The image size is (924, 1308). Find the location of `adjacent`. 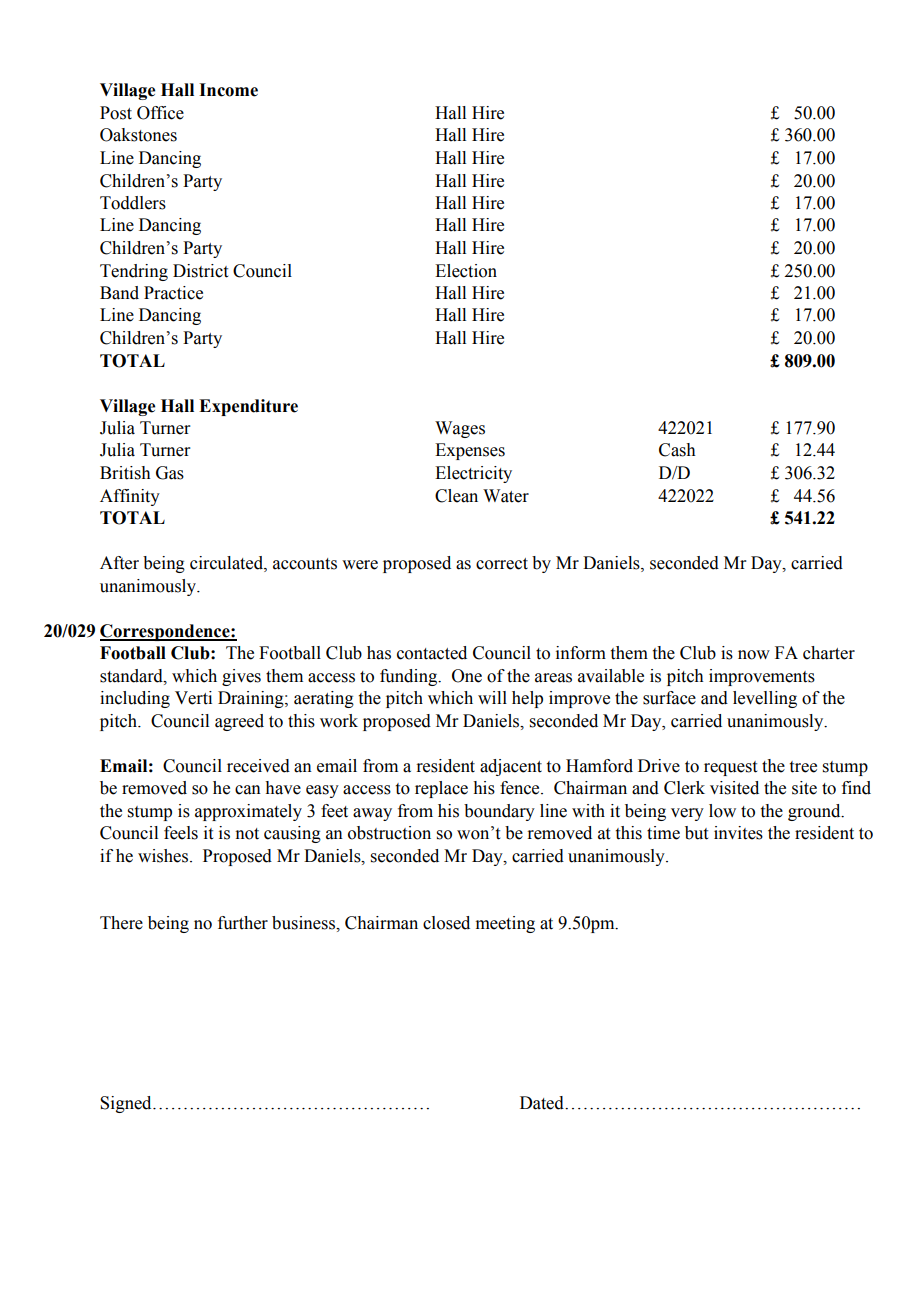

adjacent is located at coordinates (511, 767).
